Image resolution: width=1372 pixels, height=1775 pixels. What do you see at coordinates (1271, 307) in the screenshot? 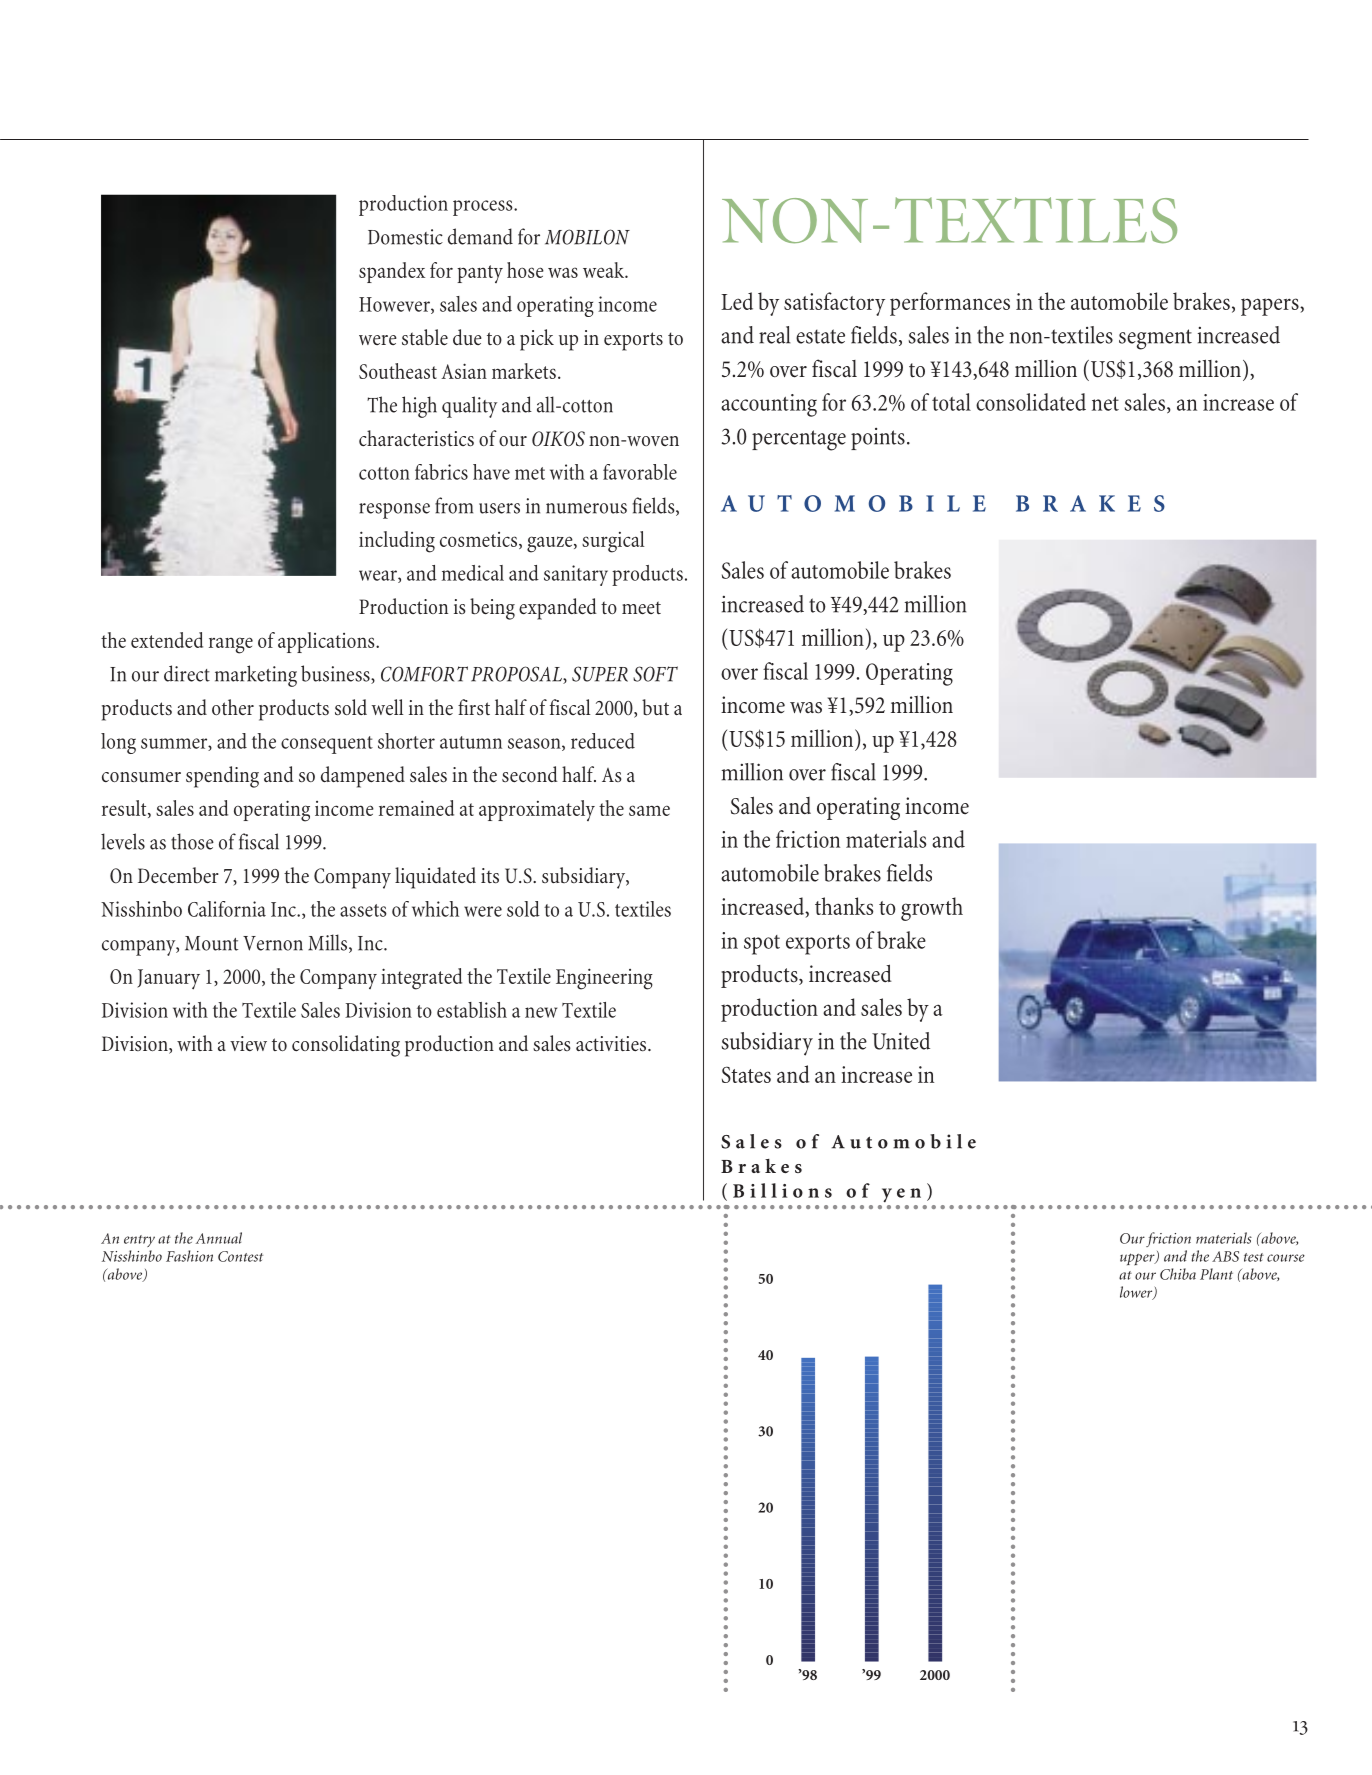
I see `papers` at bounding box center [1271, 307].
